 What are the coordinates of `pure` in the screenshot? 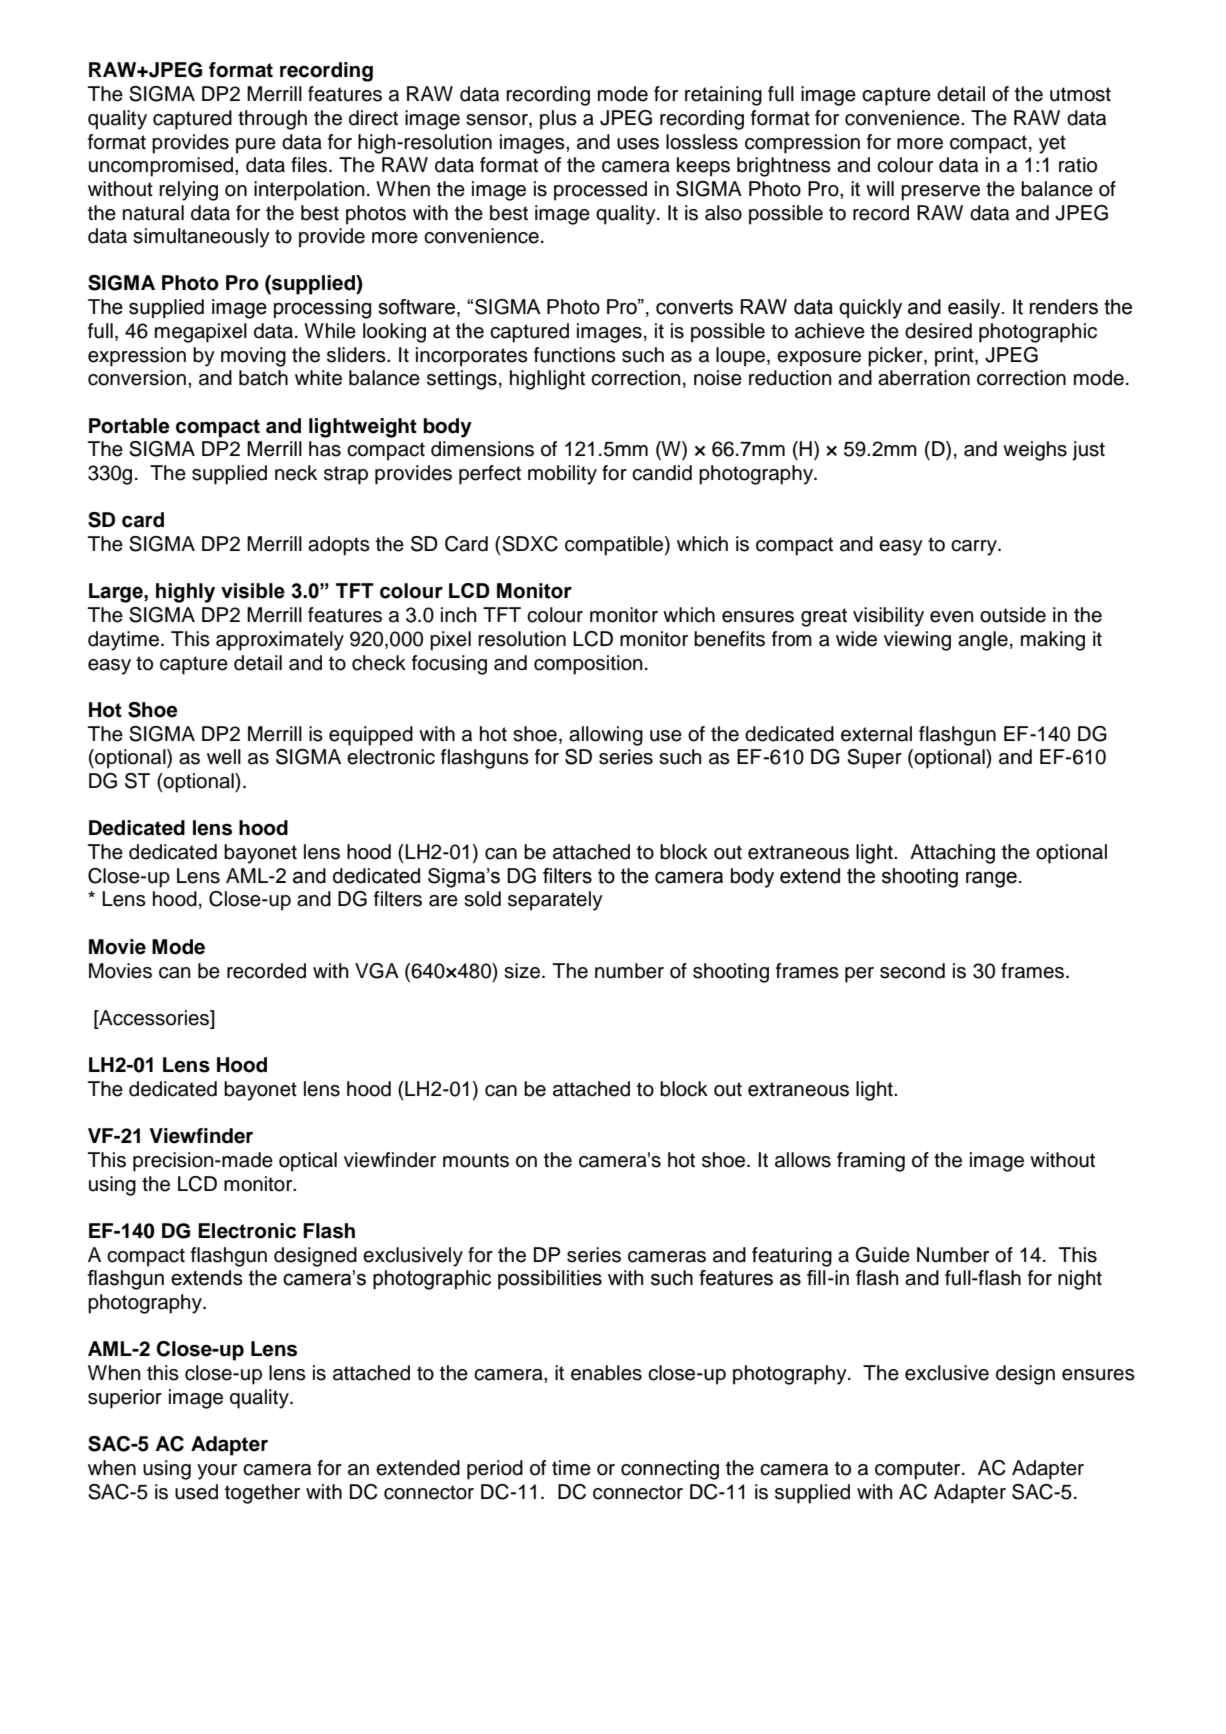 It's located at (256, 146).
